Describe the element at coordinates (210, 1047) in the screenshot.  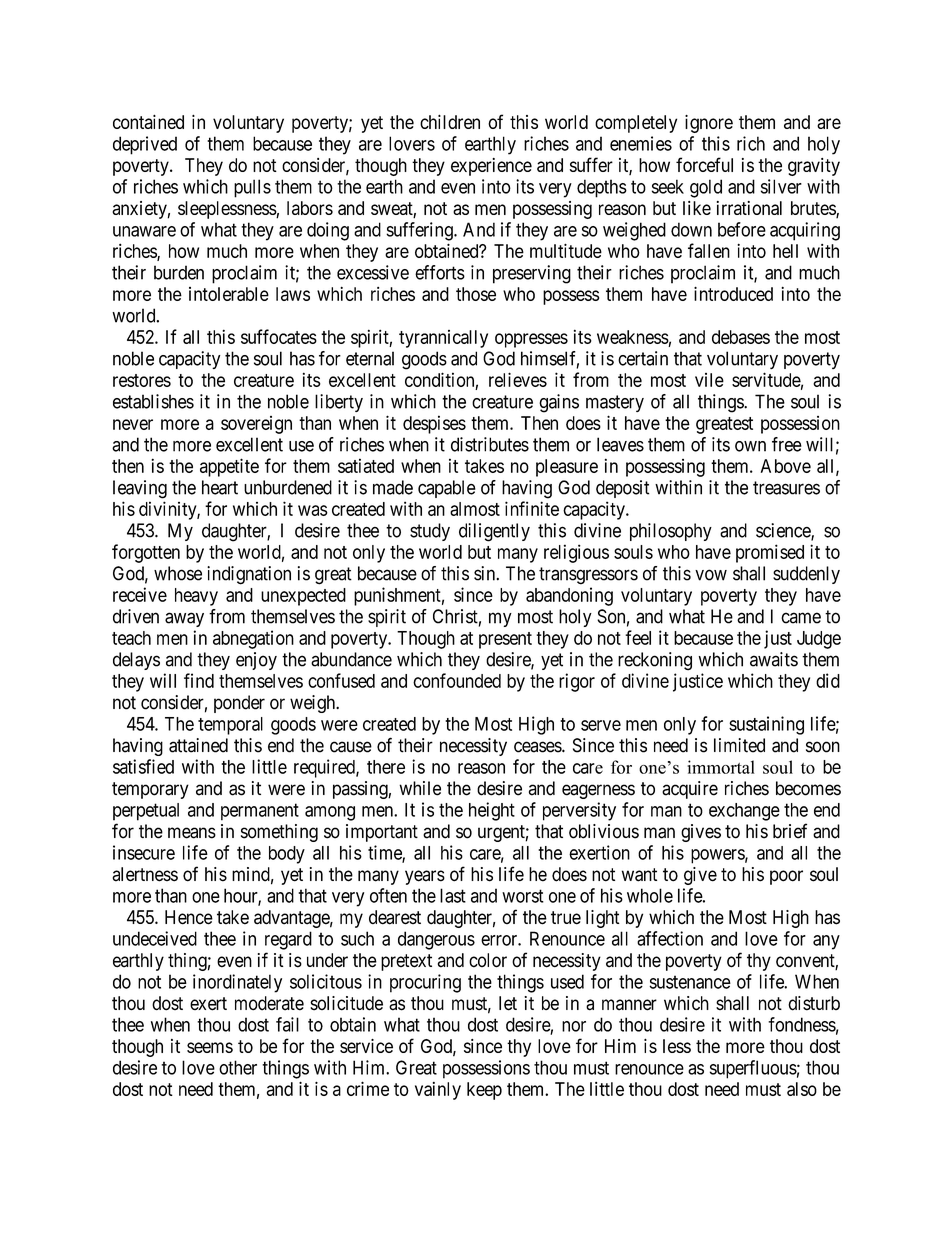
I see `seems` at that location.
